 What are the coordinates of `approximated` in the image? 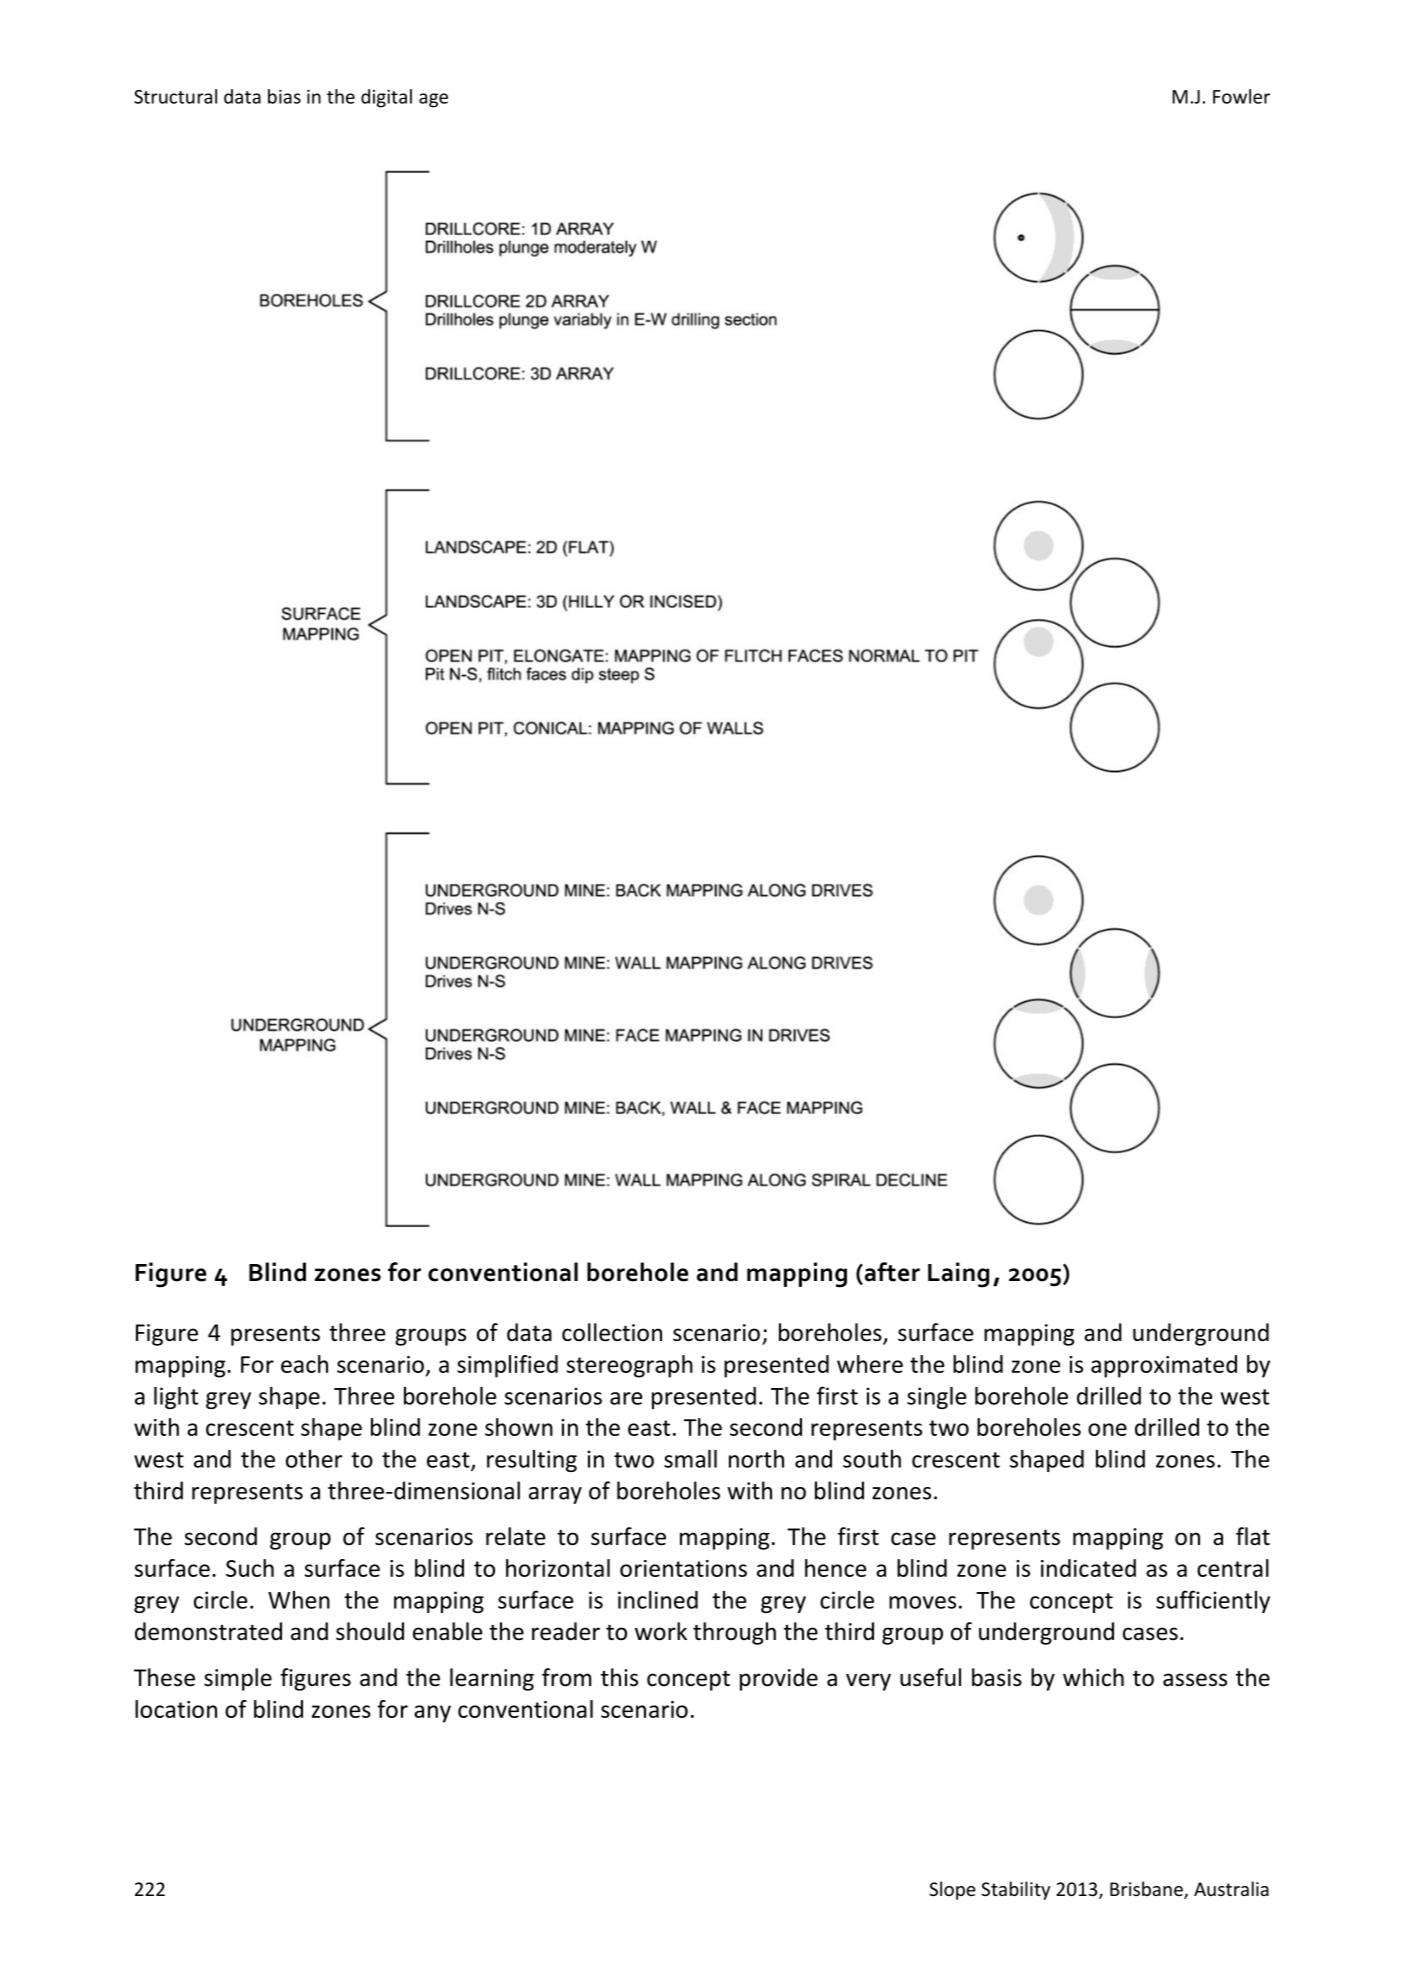 It's located at (1164, 1366).
